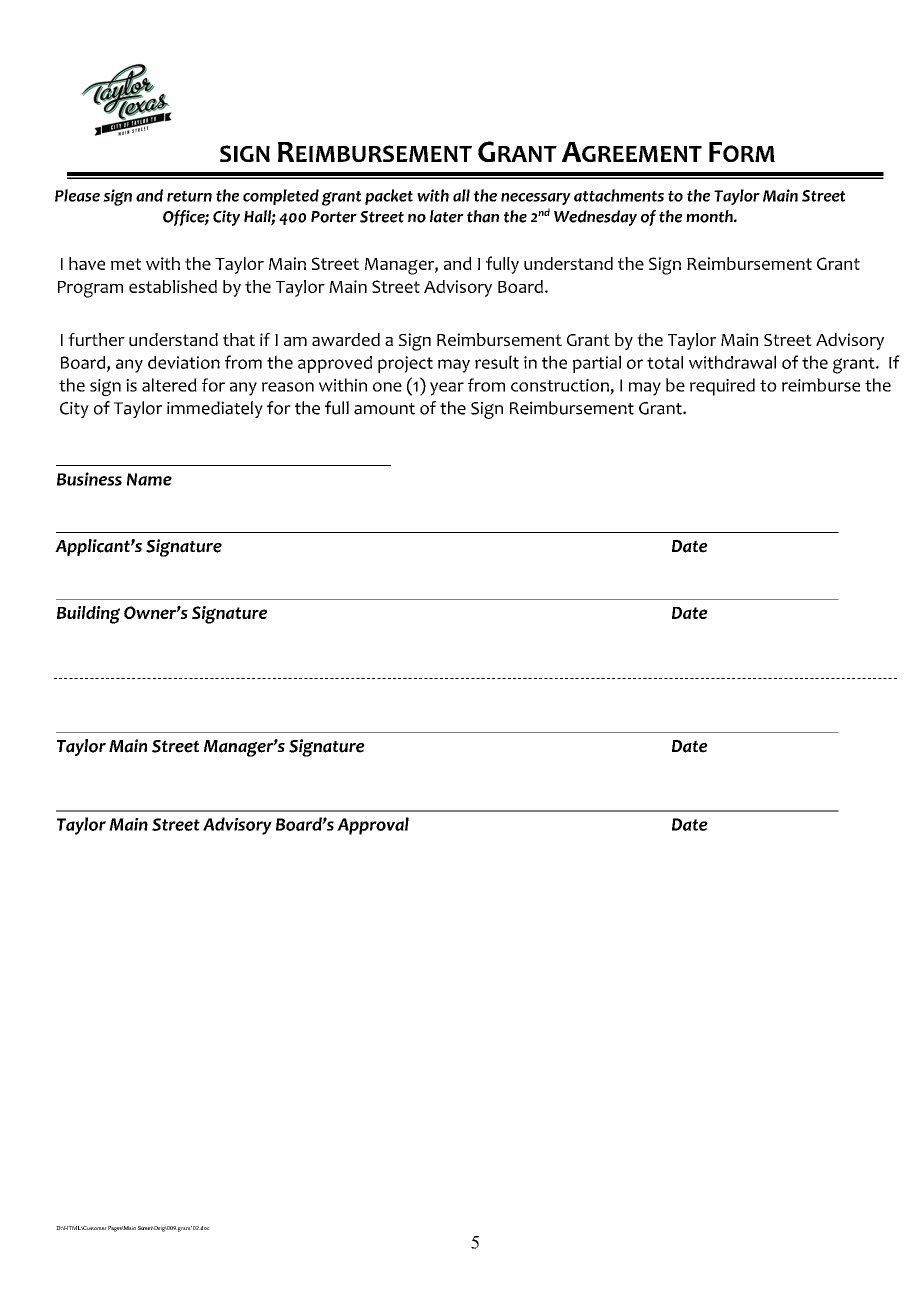 This page has height=1309, width=924. What do you see at coordinates (149, 479) in the page?
I see `Name` at bounding box center [149, 479].
